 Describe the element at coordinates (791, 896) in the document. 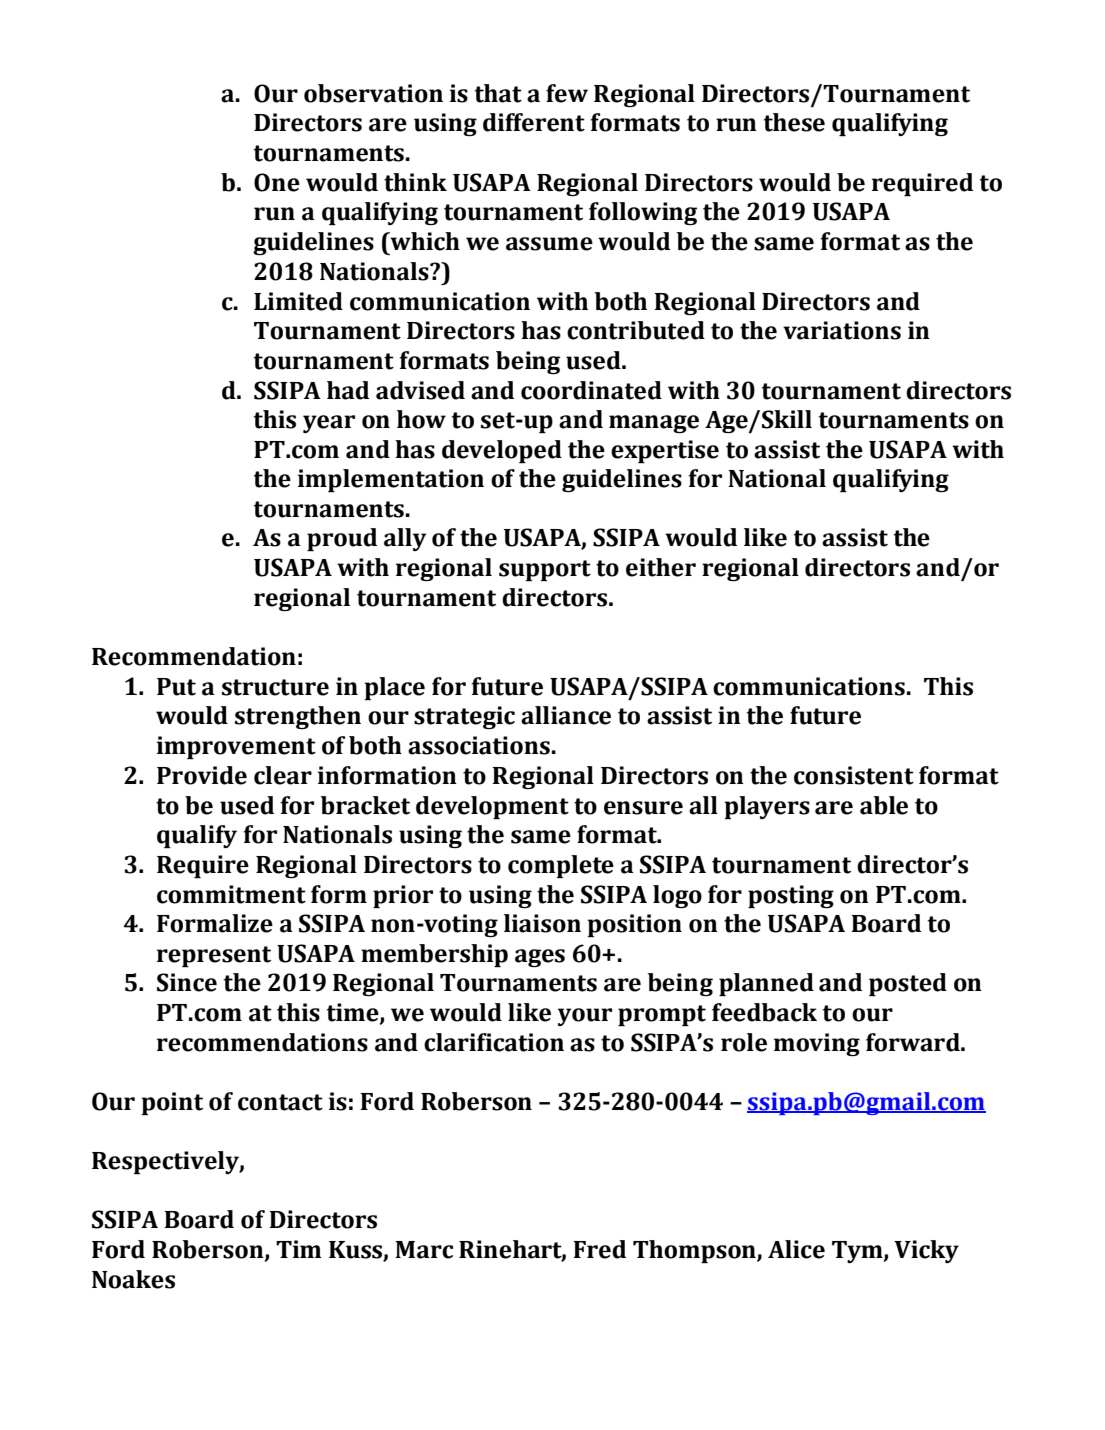

I see `posting` at that location.
